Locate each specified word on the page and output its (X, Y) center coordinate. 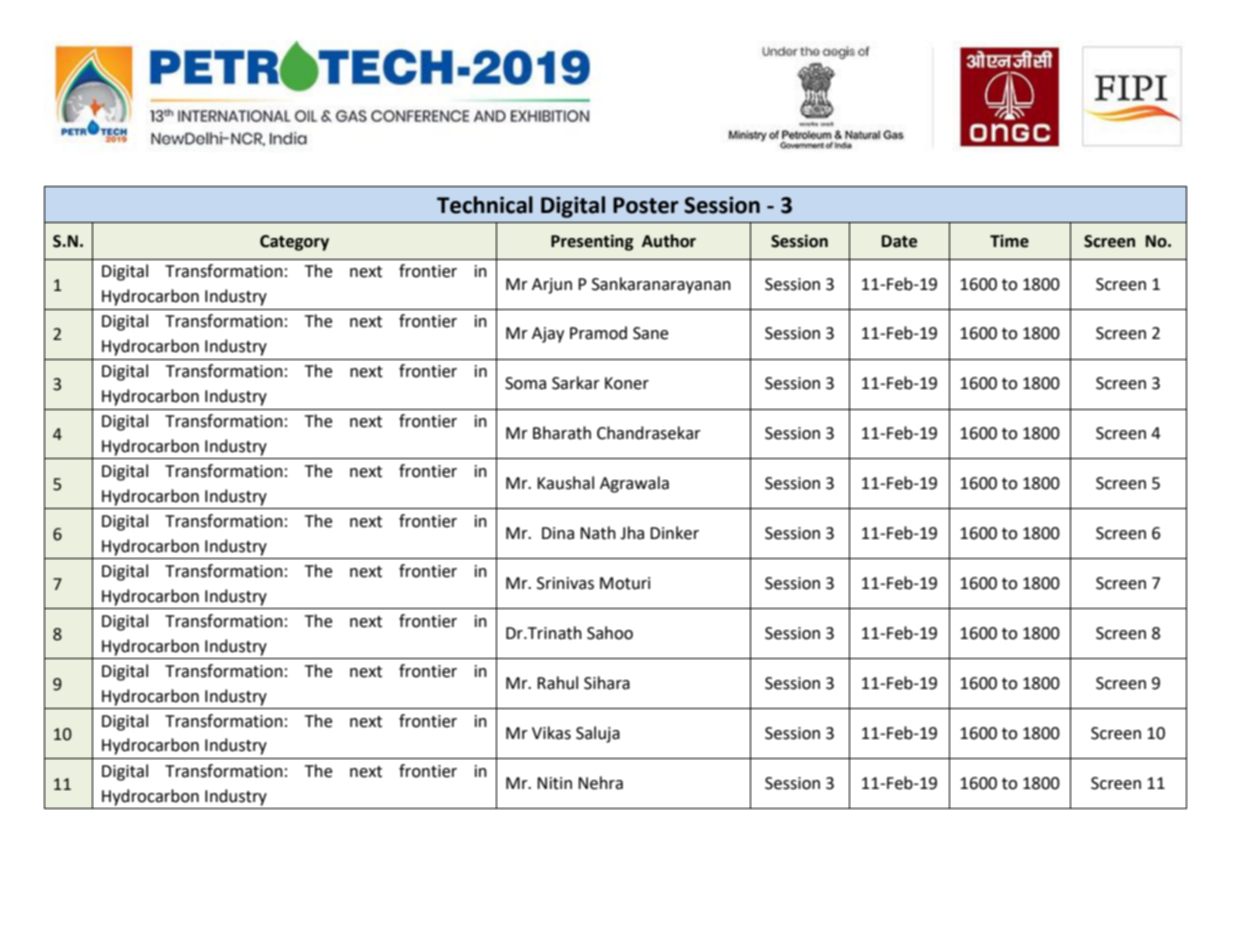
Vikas (551, 733)
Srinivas (565, 583)
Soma (525, 383)
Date (899, 241)
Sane (650, 333)
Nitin (554, 783)
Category (294, 243)
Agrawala (634, 484)
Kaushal (565, 483)
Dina (558, 533)
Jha (632, 533)
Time (1009, 241)
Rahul (557, 683)
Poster (646, 205)
